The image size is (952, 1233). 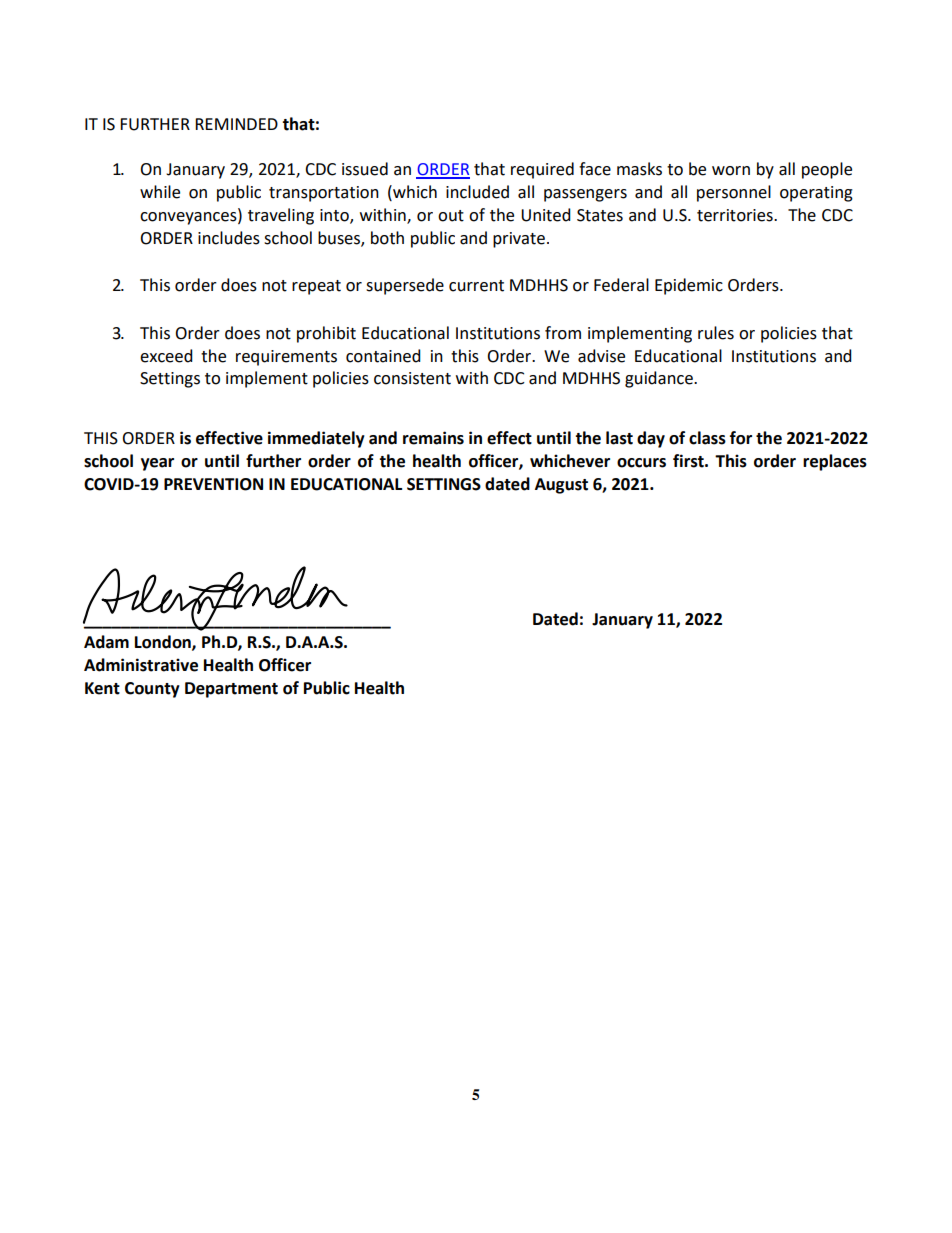 I want to click on Administrative, so click(x=141, y=665).
